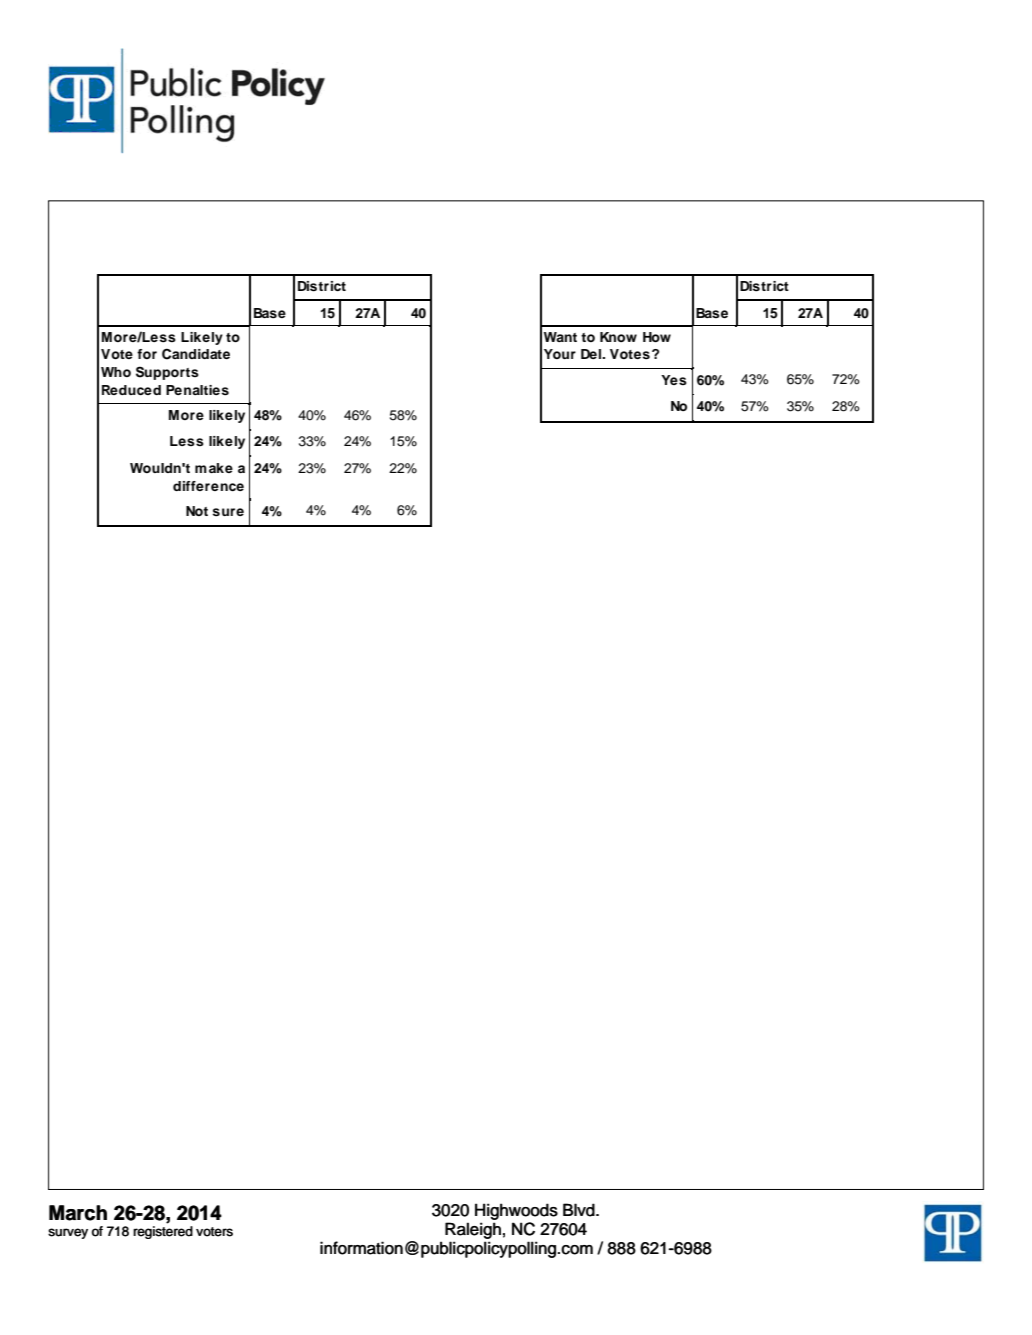 Image resolution: width=1032 pixels, height=1335 pixels. I want to click on Candidate, so click(196, 354).
